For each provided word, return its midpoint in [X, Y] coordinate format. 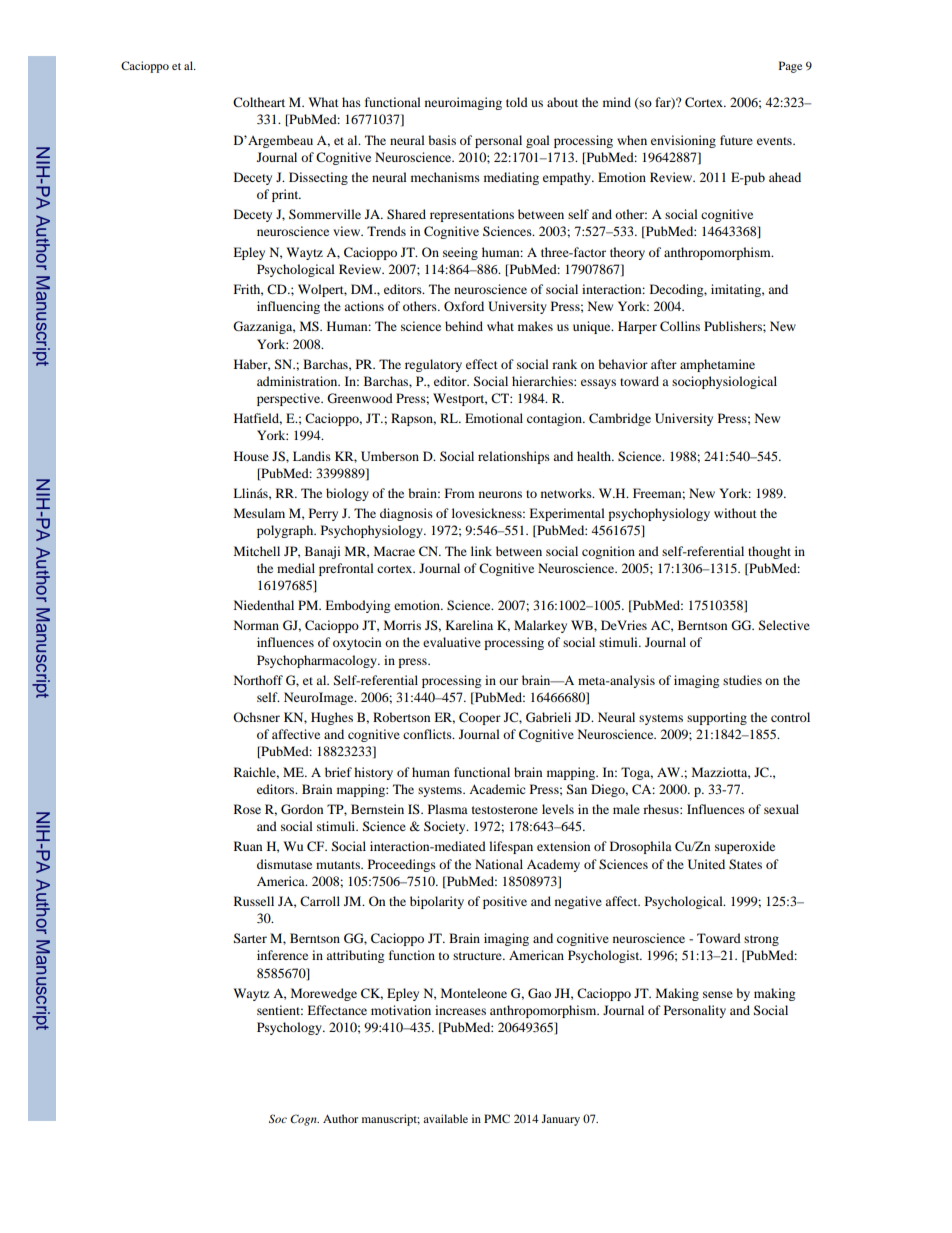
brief [338, 772]
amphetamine [717, 365]
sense [718, 994]
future [736, 140]
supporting [717, 718]
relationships [514, 457]
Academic [497, 789]
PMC [497, 1118]
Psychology [290, 1028]
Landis [312, 456]
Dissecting [318, 178]
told [517, 102]
